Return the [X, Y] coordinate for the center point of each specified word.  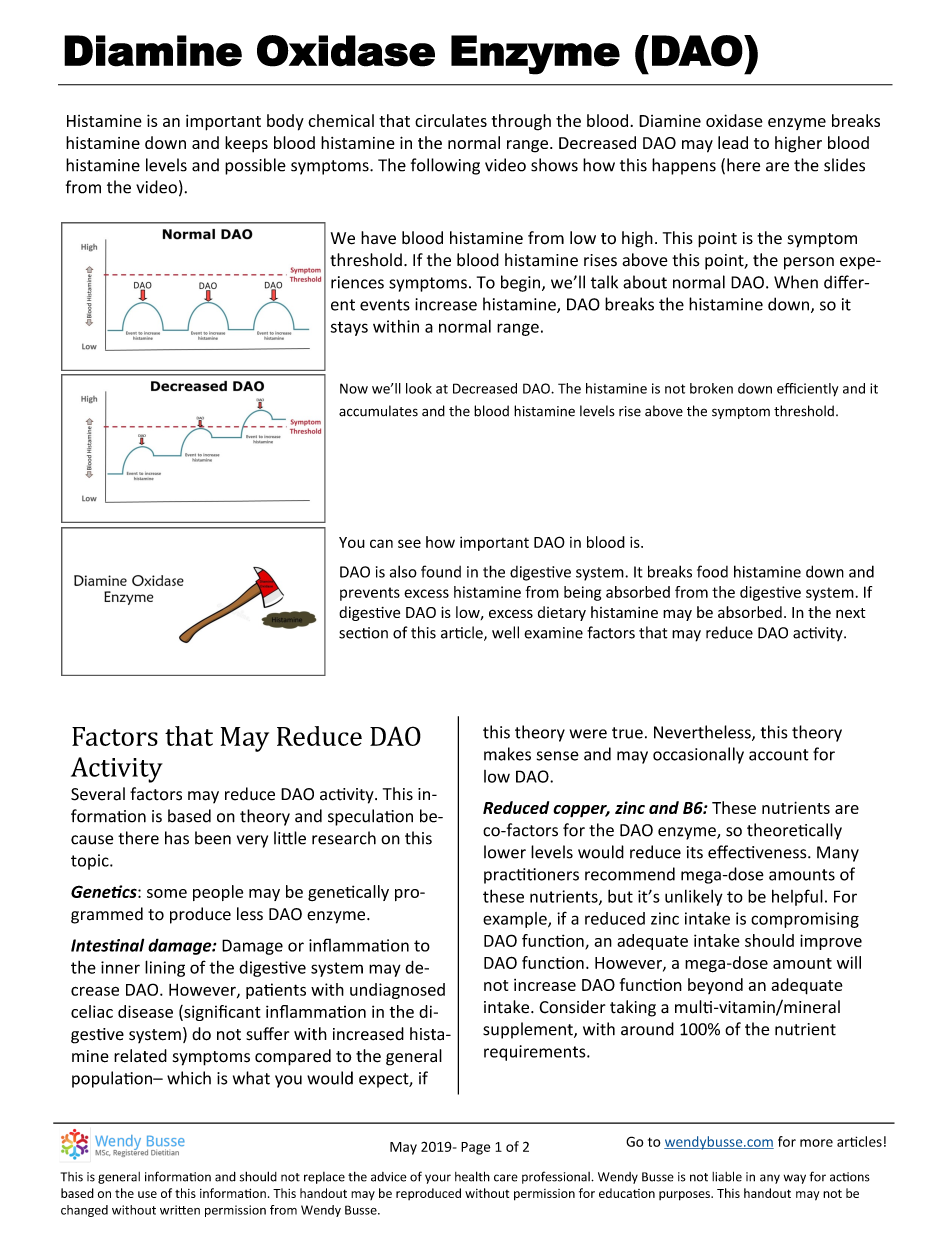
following [445, 166]
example [516, 920]
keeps [246, 144]
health [472, 1176]
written [180, 1210]
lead [733, 142]
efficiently [807, 390]
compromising [805, 920]
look [419, 388]
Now [354, 388]
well [505, 632]
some [167, 893]
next [851, 613]
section [363, 633]
